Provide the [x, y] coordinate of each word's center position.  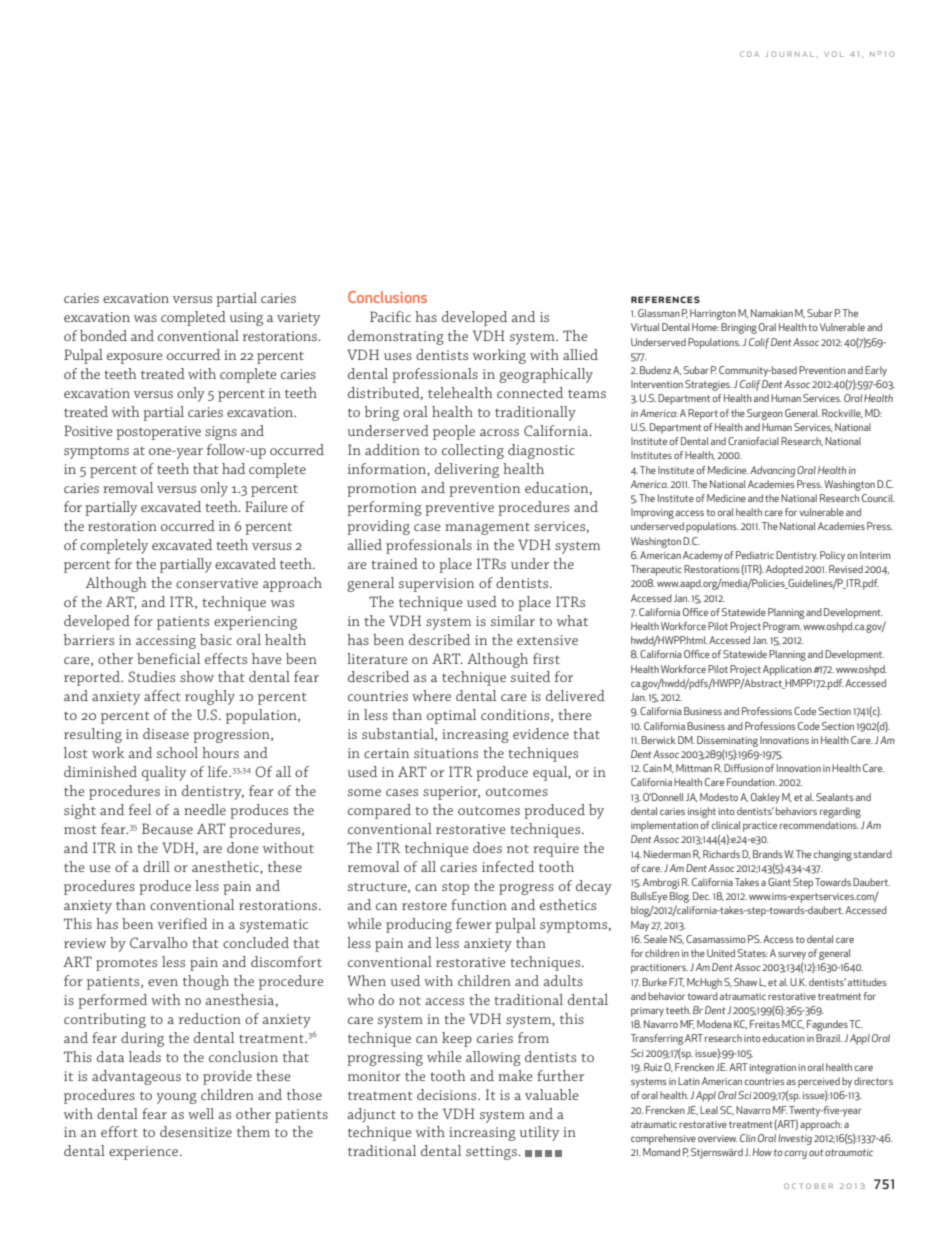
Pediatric [755, 555]
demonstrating [396, 337]
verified [182, 923]
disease [166, 733]
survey [792, 956]
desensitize [196, 1131]
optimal [451, 716]
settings [492, 1153]
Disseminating [727, 741]
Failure [266, 506]
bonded [103, 335]
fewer [474, 923]
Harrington [713, 314]
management [487, 529]
